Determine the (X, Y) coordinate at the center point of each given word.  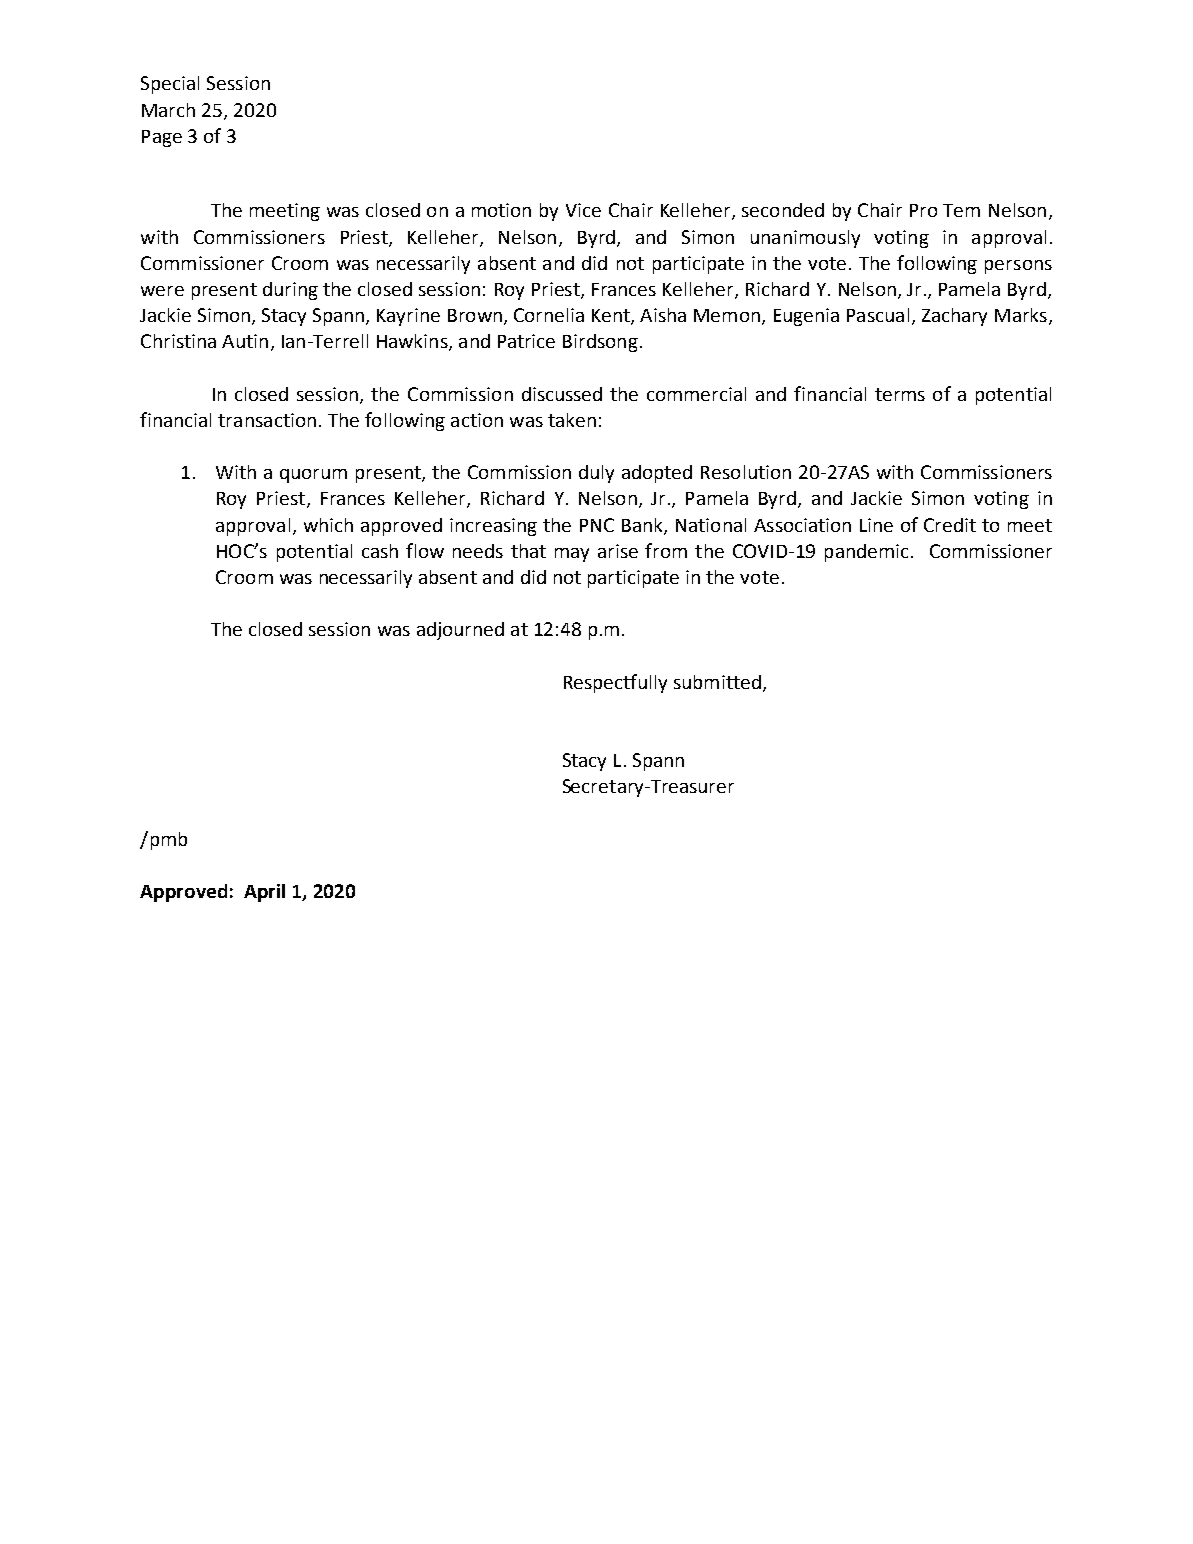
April (264, 893)
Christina (178, 341)
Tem (961, 210)
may (572, 555)
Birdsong (600, 343)
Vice (583, 210)
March (168, 110)
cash (380, 551)
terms (900, 394)
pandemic (866, 553)
